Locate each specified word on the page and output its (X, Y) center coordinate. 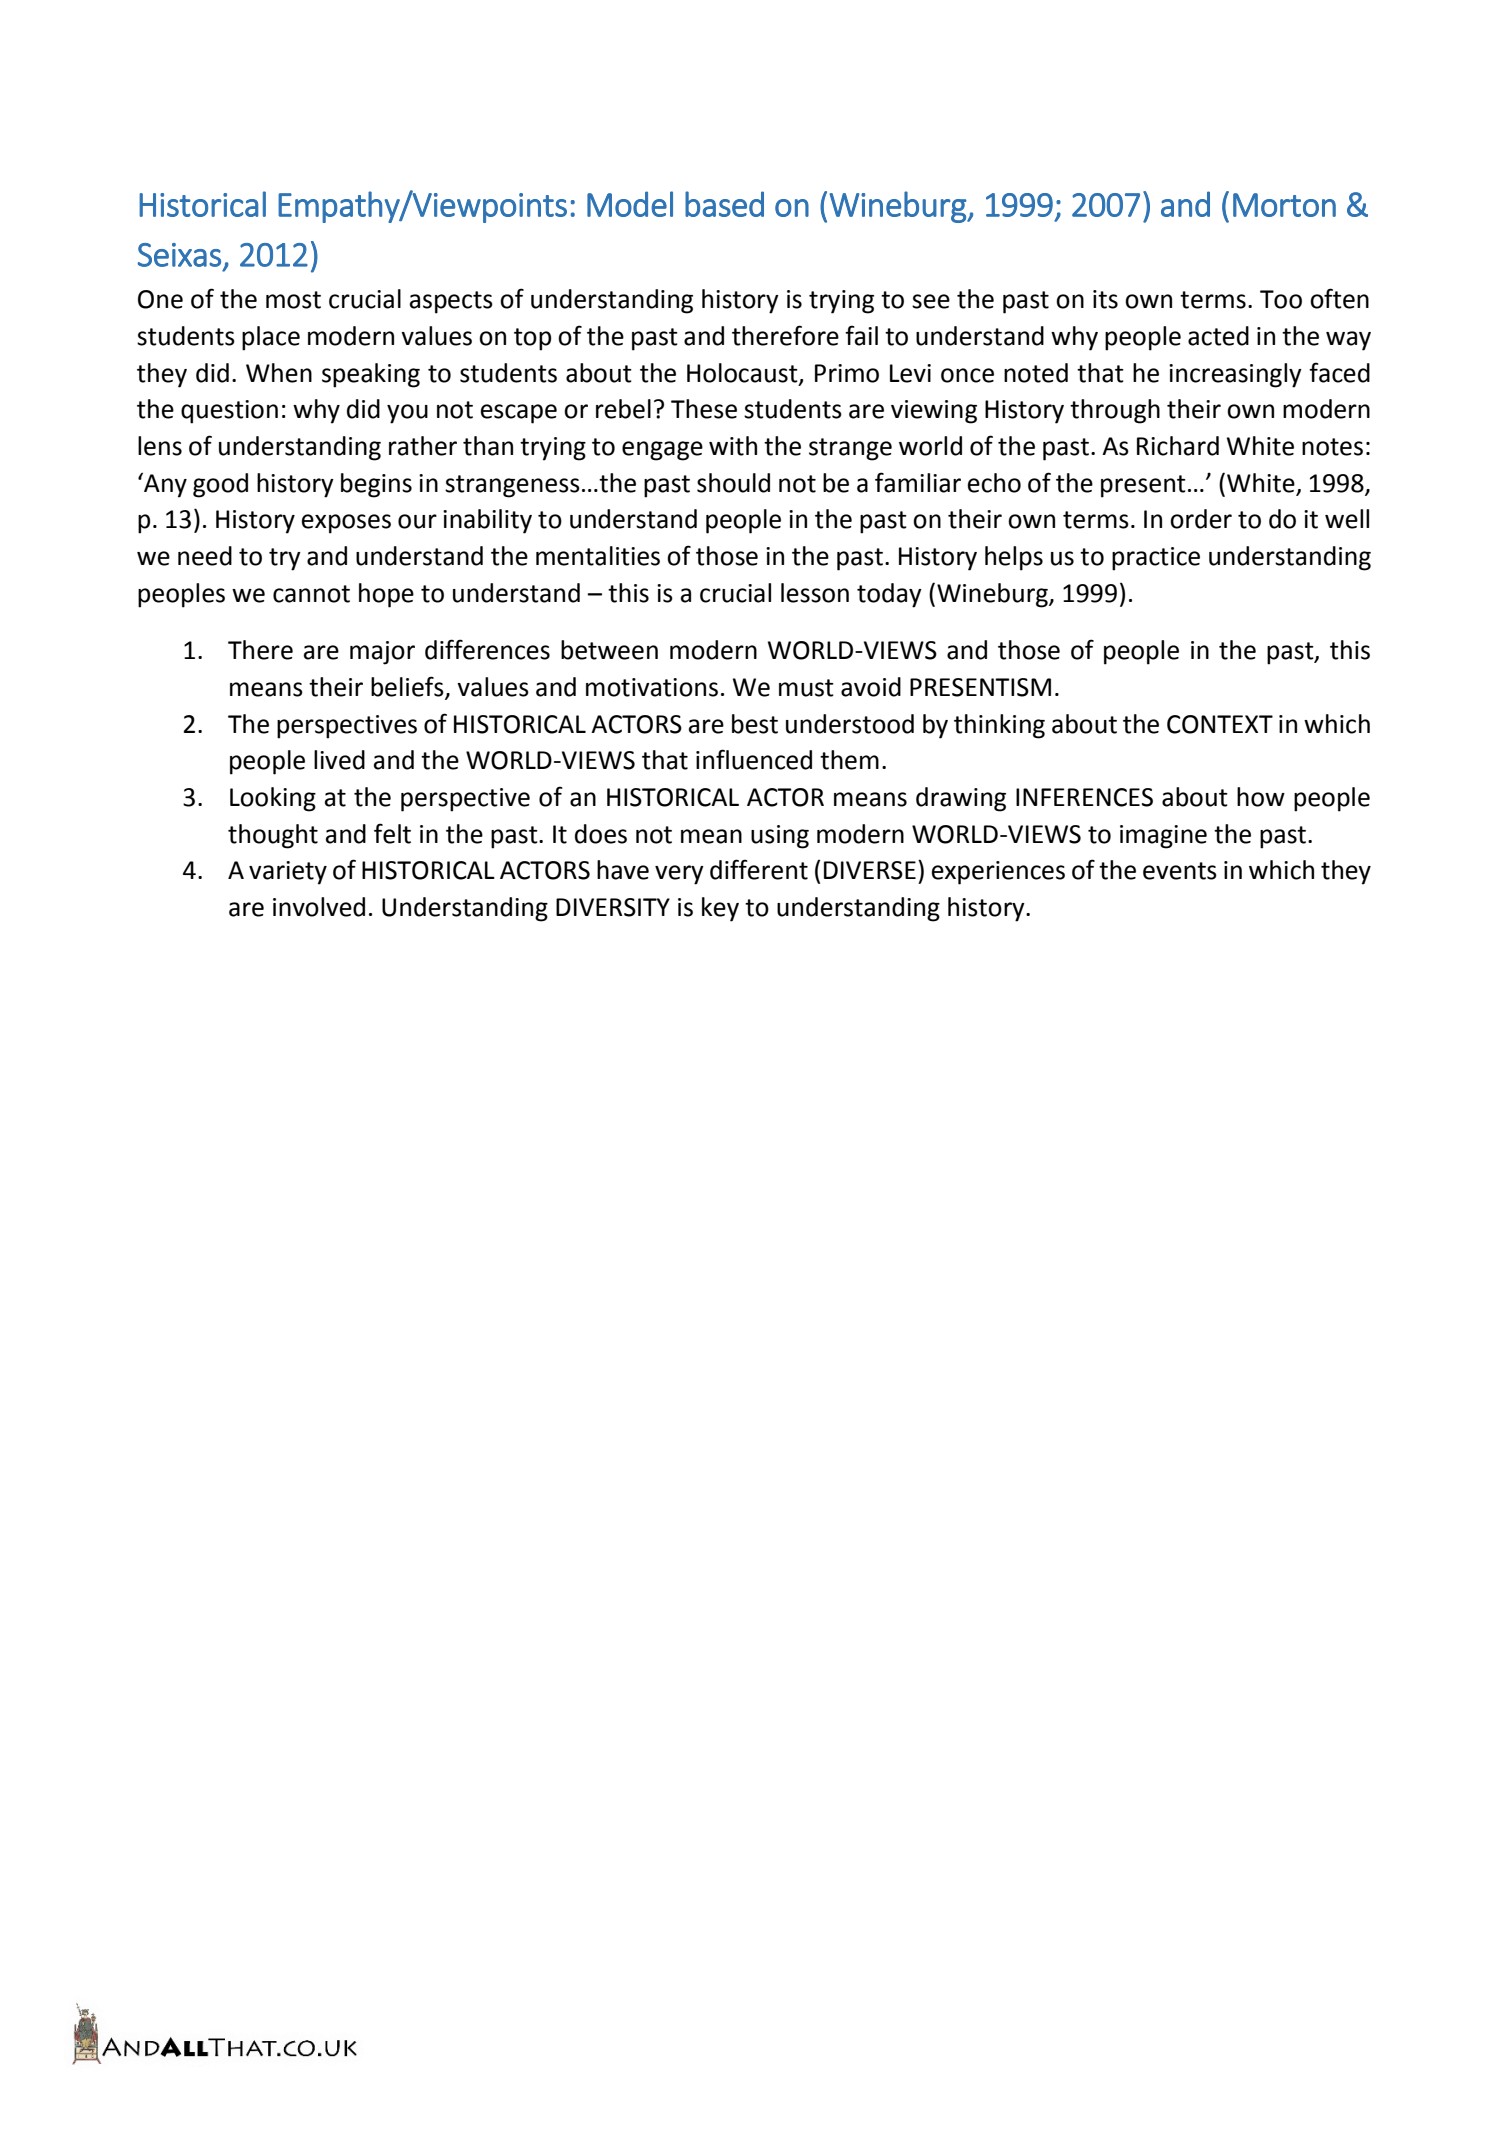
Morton (1284, 205)
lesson (815, 593)
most (293, 300)
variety (288, 873)
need (205, 556)
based (724, 204)
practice (1156, 559)
